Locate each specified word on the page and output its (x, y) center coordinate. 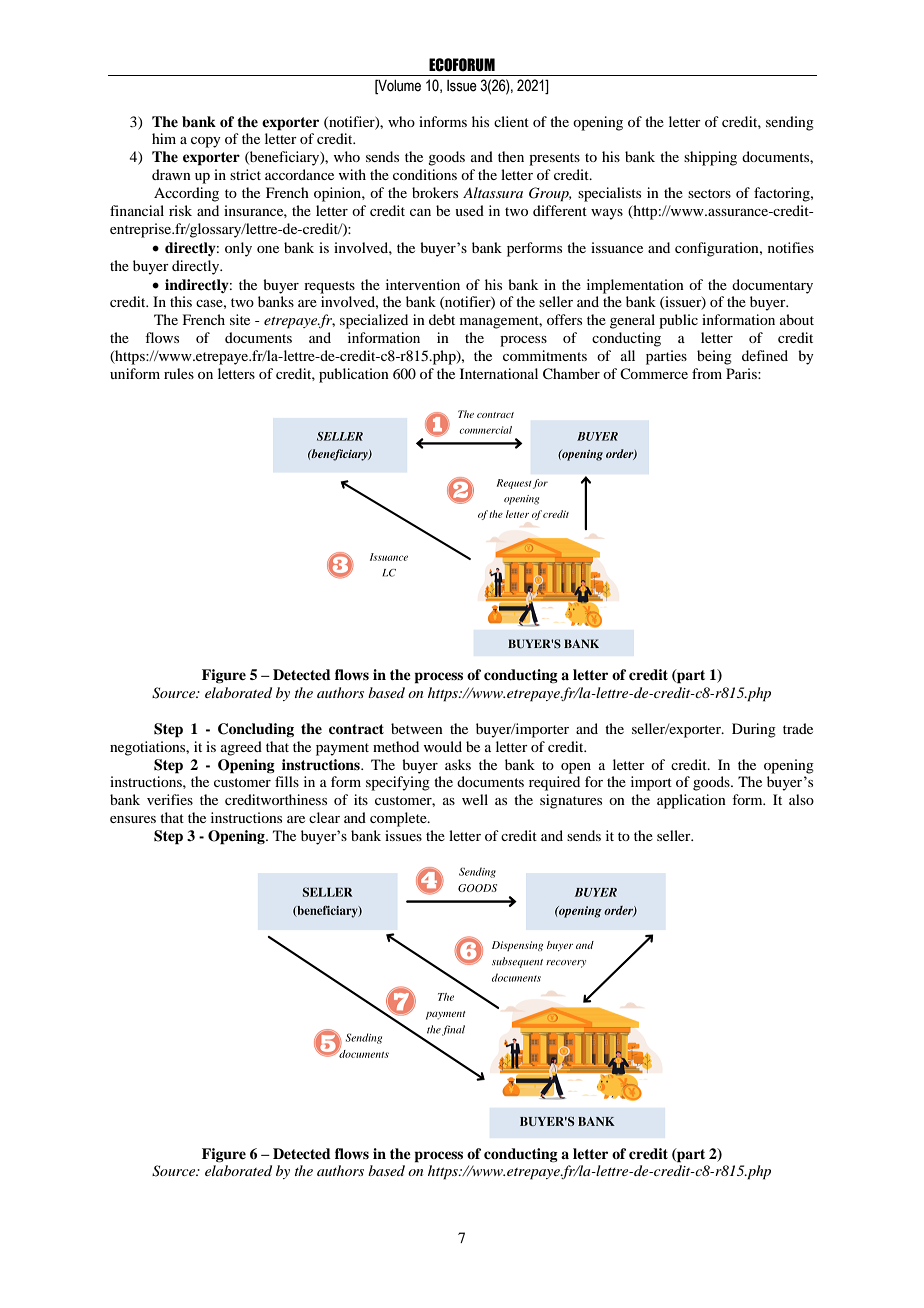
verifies (170, 799)
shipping (710, 158)
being (714, 357)
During (754, 730)
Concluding (256, 730)
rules (179, 373)
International (499, 373)
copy (206, 142)
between (417, 728)
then (511, 156)
